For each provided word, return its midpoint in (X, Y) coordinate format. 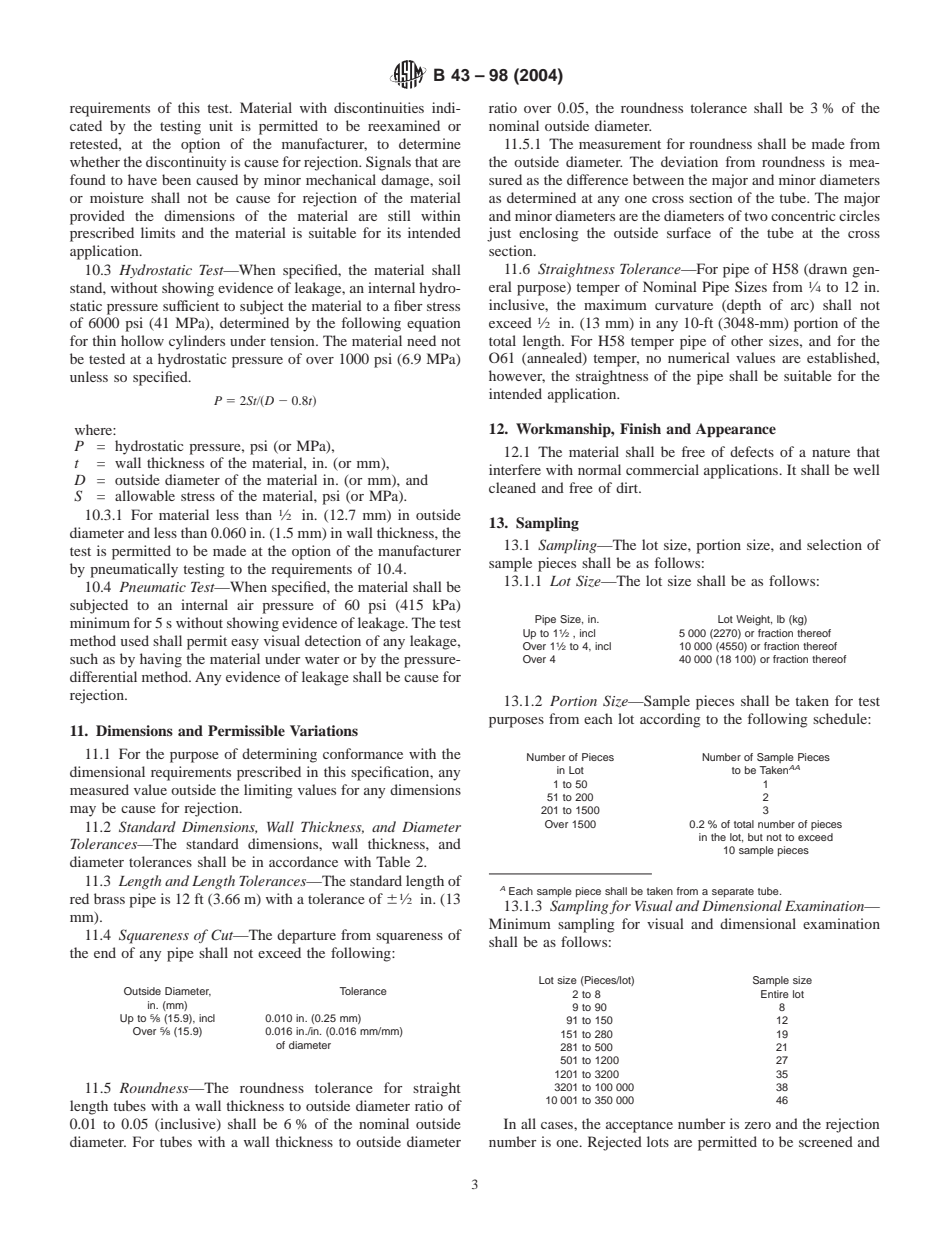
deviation (689, 161)
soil (450, 179)
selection (834, 544)
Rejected (615, 1143)
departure (306, 936)
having (161, 660)
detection (333, 640)
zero (758, 1125)
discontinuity (186, 163)
